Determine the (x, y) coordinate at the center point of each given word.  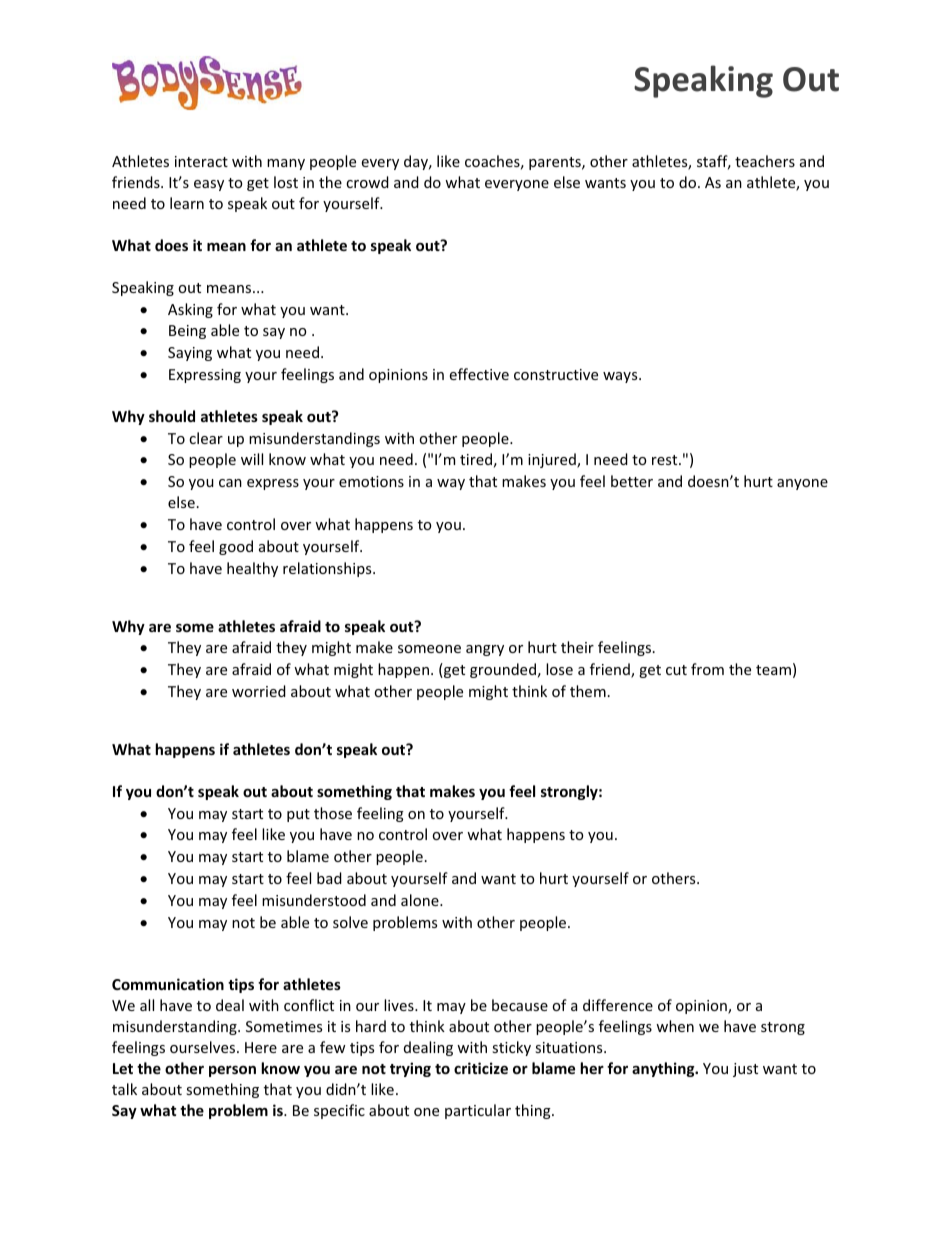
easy (209, 185)
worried (259, 691)
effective (479, 374)
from (707, 669)
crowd (367, 182)
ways (621, 377)
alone (421, 900)
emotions (371, 481)
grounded (503, 670)
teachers (765, 161)
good (236, 547)
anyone (802, 484)
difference (618, 1005)
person (232, 1071)
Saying (190, 354)
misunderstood (314, 900)
